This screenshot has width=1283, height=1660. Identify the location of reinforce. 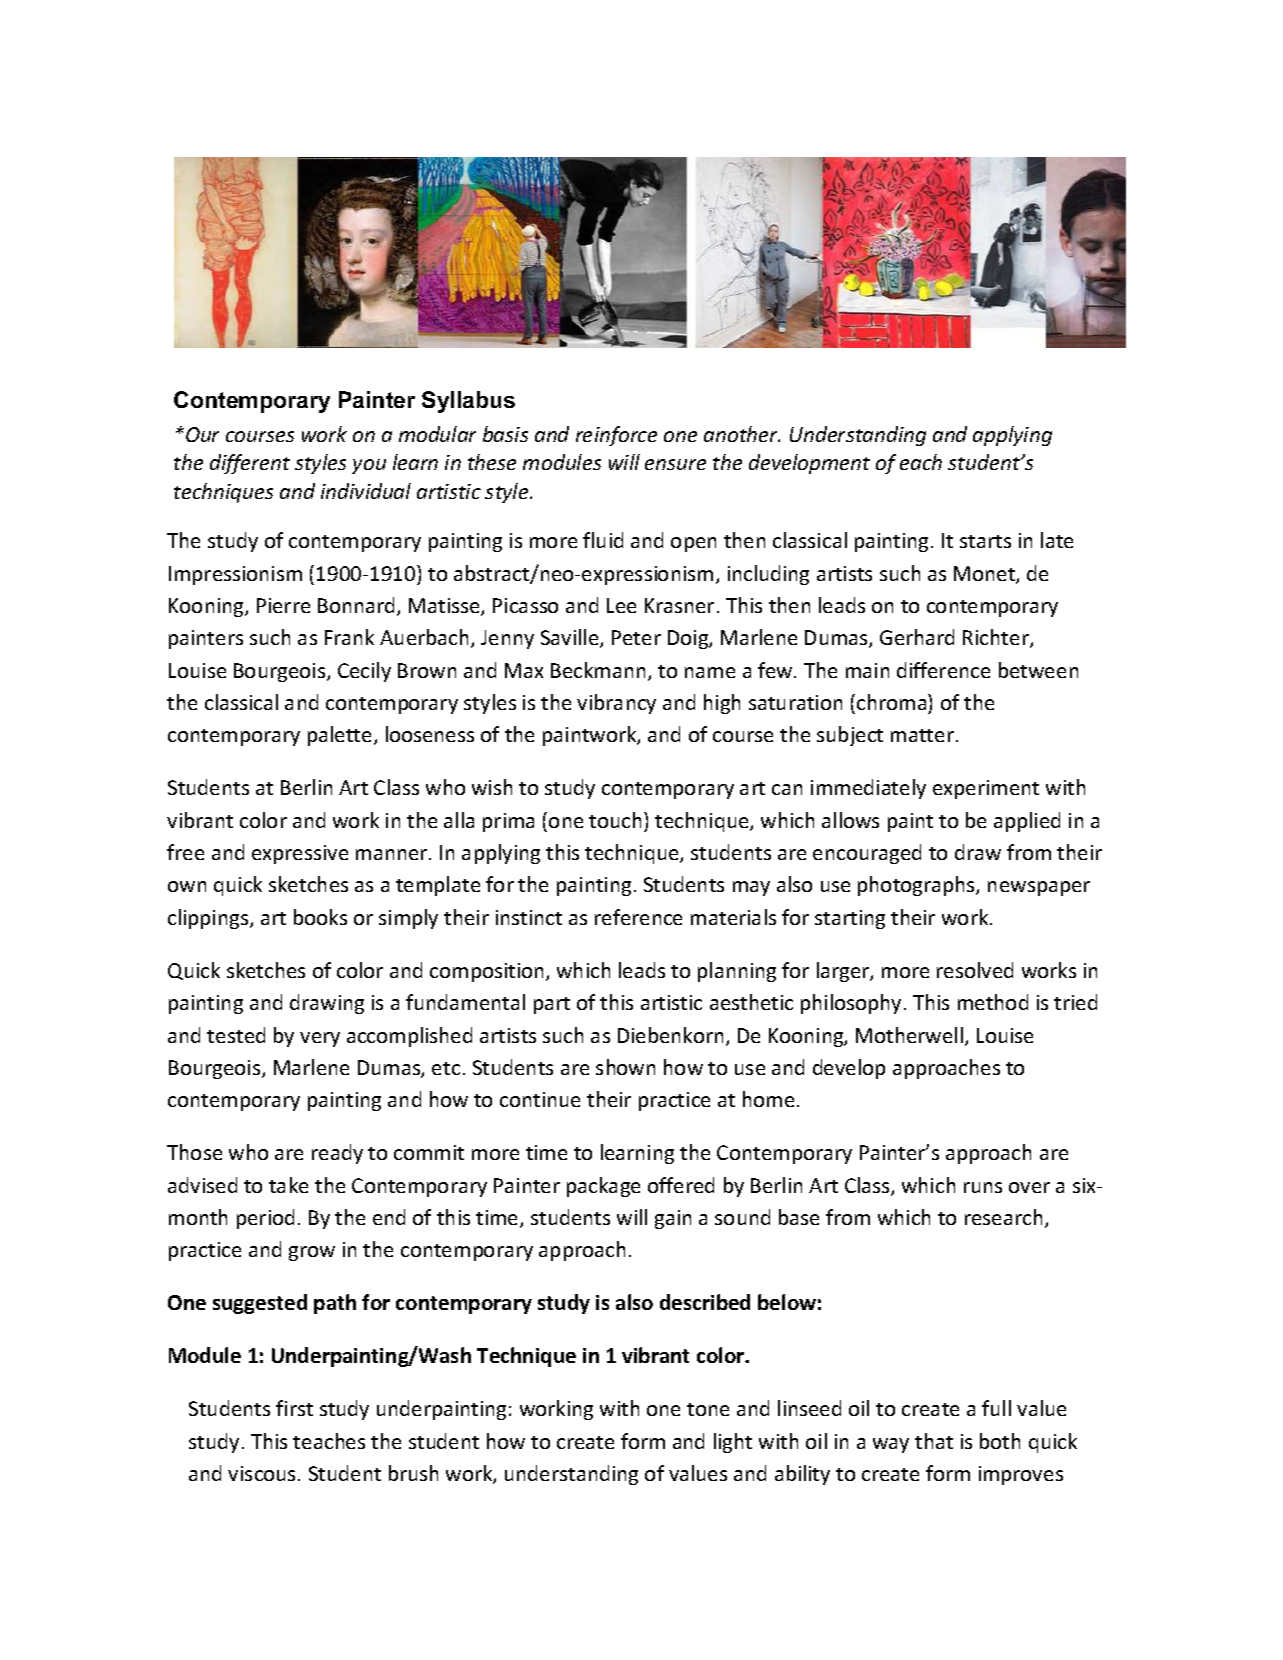
(616, 436).
